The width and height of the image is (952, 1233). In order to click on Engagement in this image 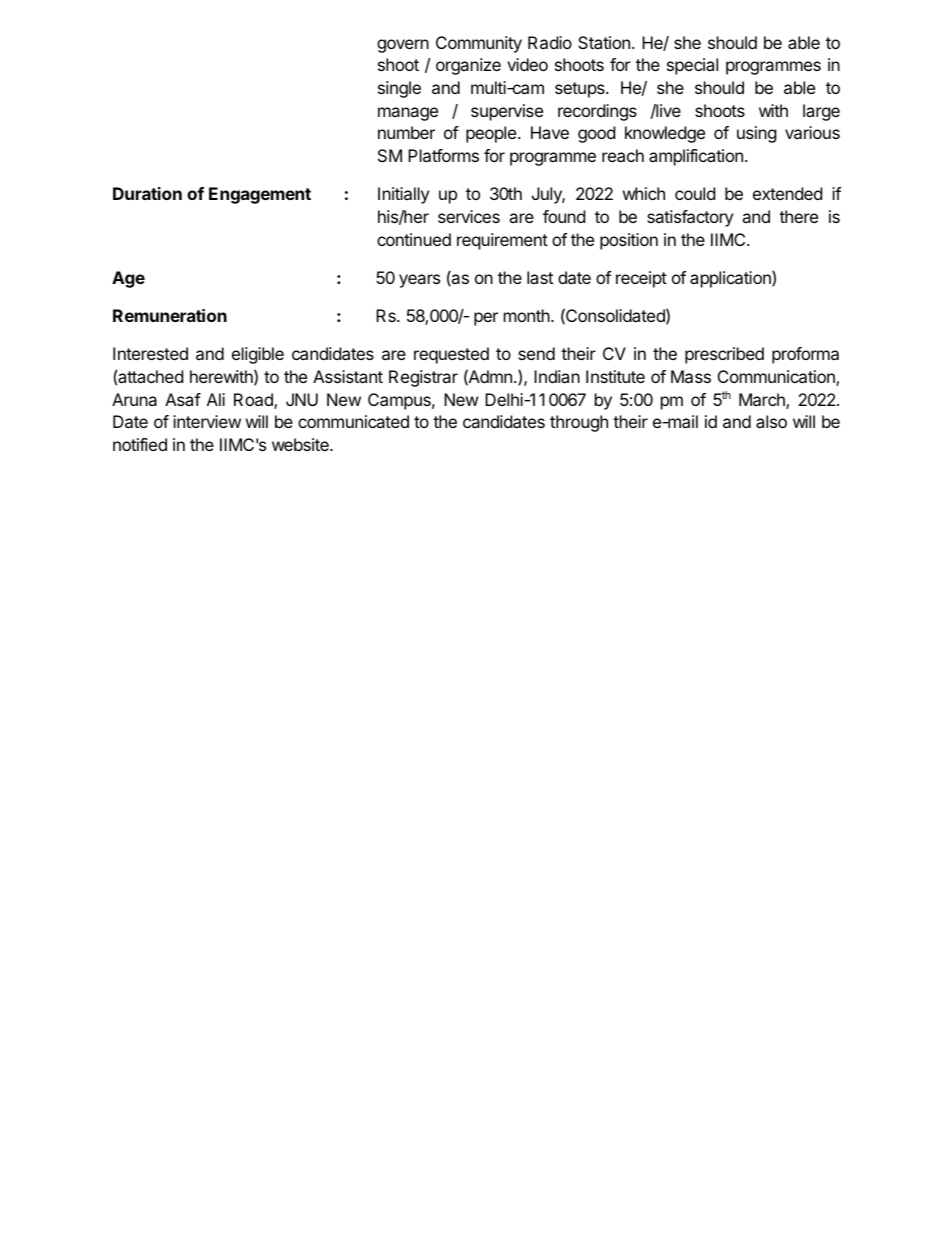, I will do `click(260, 195)`.
